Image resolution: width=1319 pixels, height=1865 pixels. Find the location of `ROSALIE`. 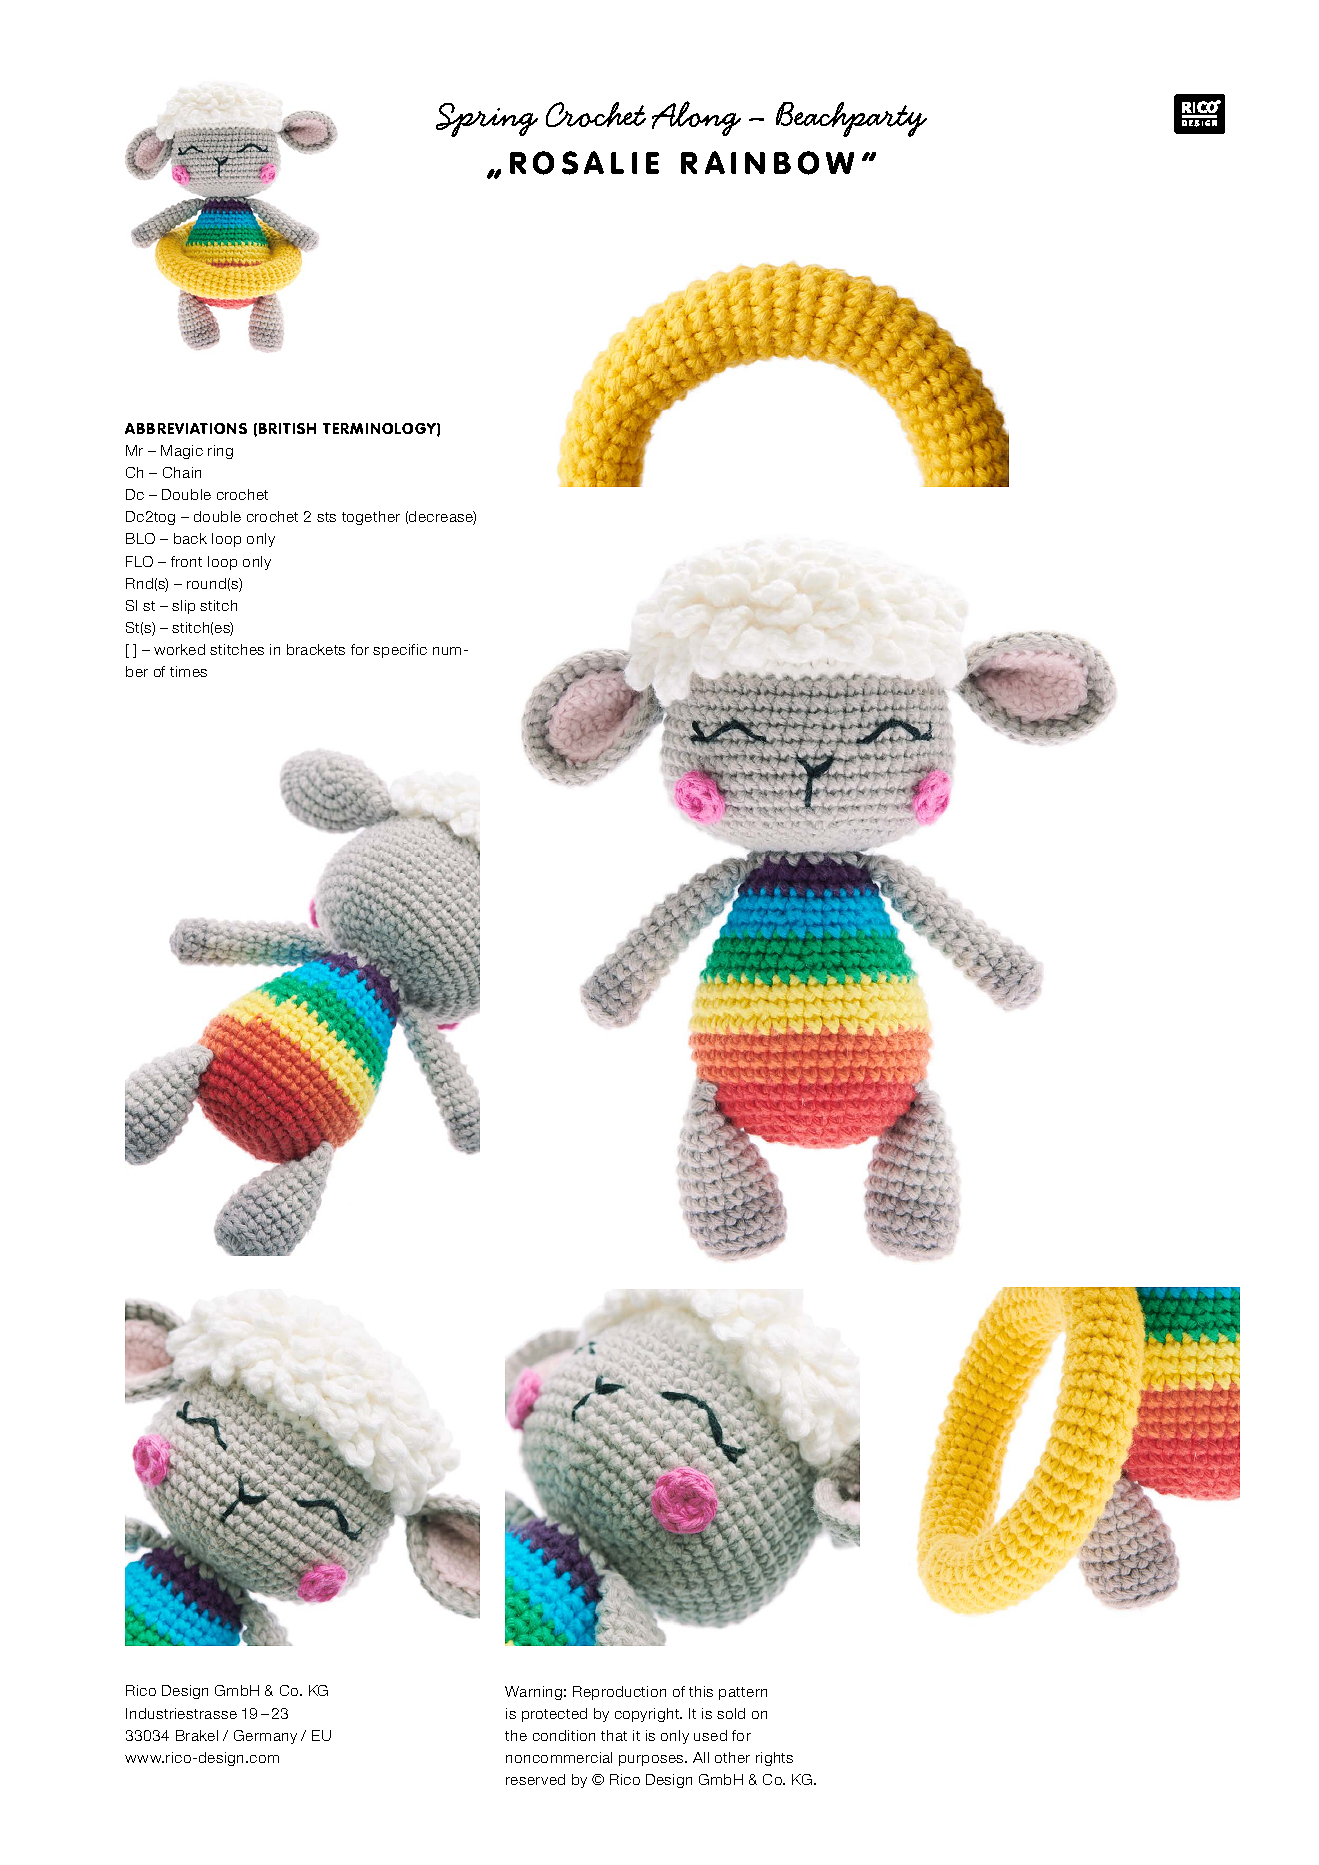

ROSALIE is located at coordinates (584, 163).
